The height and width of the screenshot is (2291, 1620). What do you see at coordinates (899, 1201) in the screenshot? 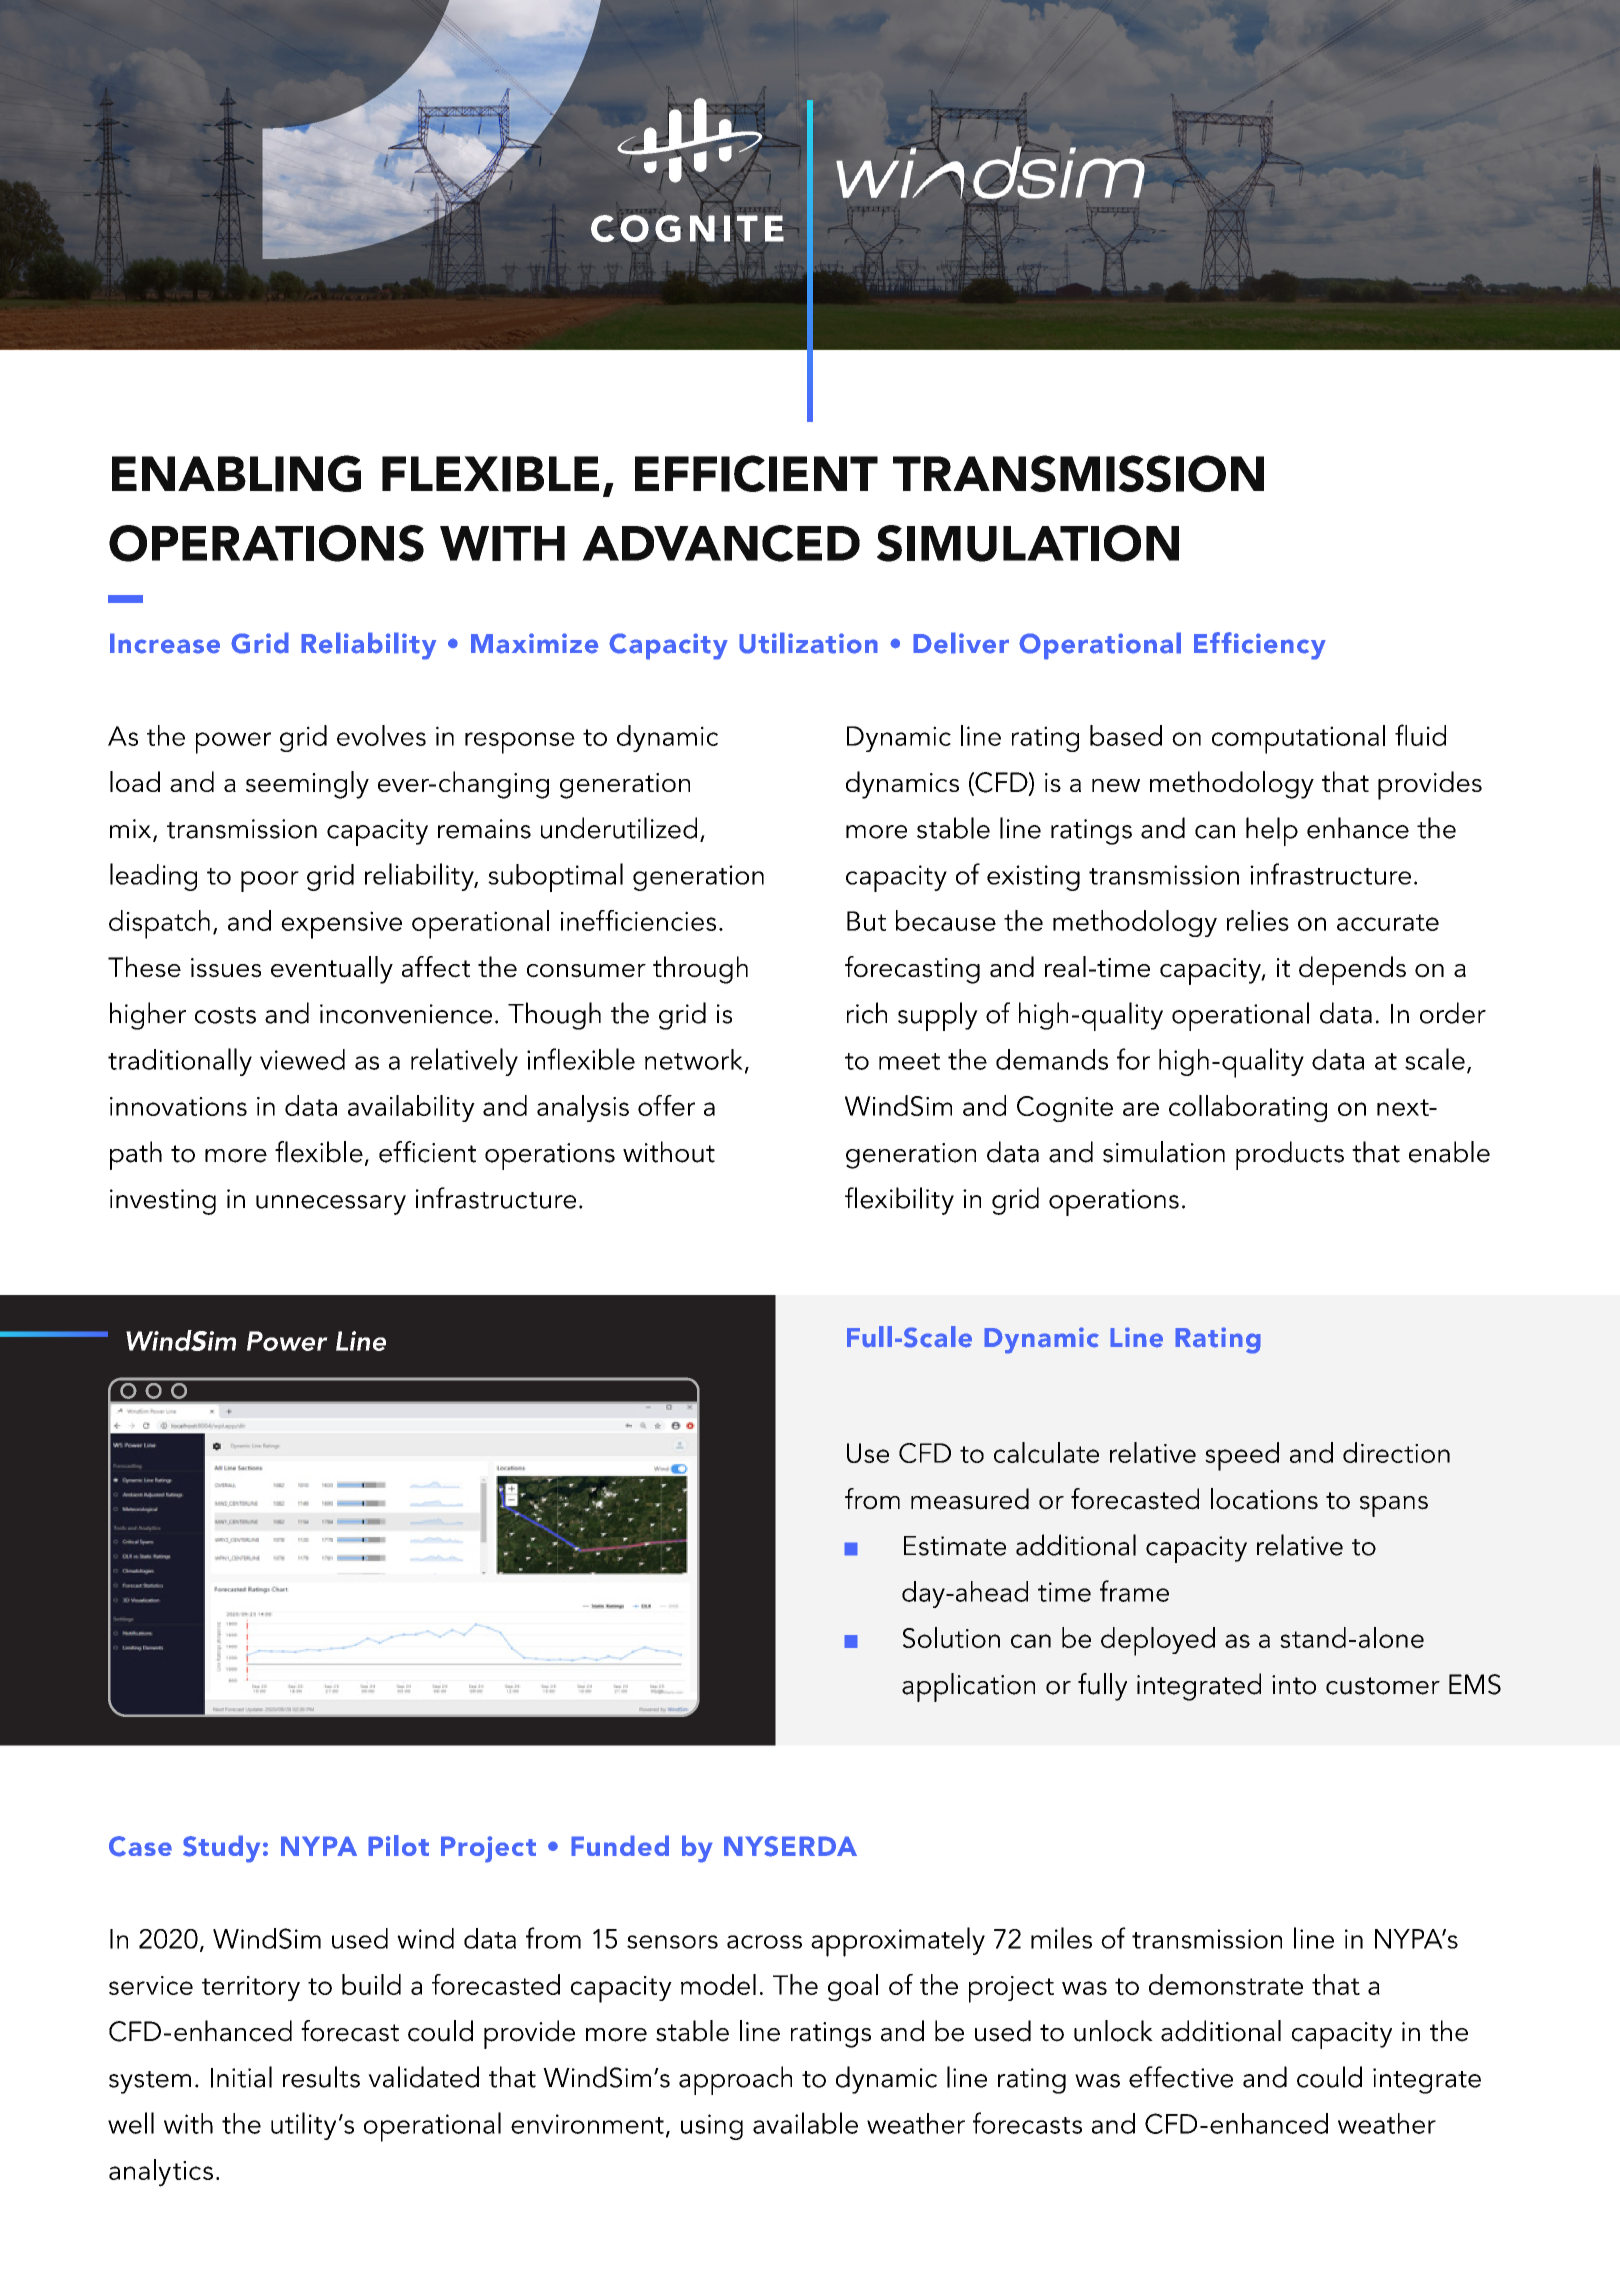
I see `flexibility` at bounding box center [899, 1201].
